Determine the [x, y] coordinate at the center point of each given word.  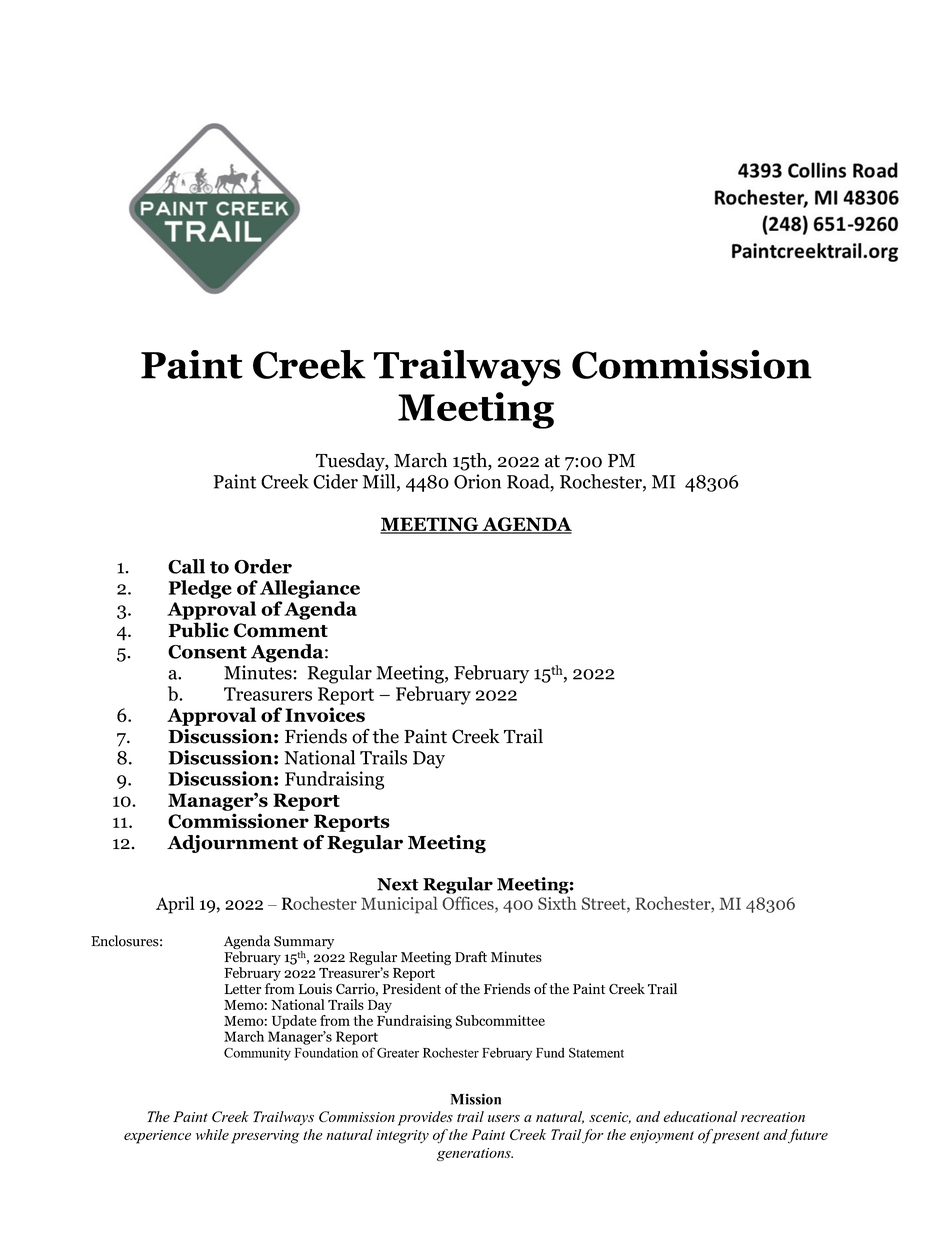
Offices [469, 904]
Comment [281, 630]
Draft [471, 956]
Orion [477, 481]
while [212, 1134]
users [504, 1118]
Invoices [325, 714]
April [175, 905]
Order [263, 566]
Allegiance [310, 589]
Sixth [557, 903]
